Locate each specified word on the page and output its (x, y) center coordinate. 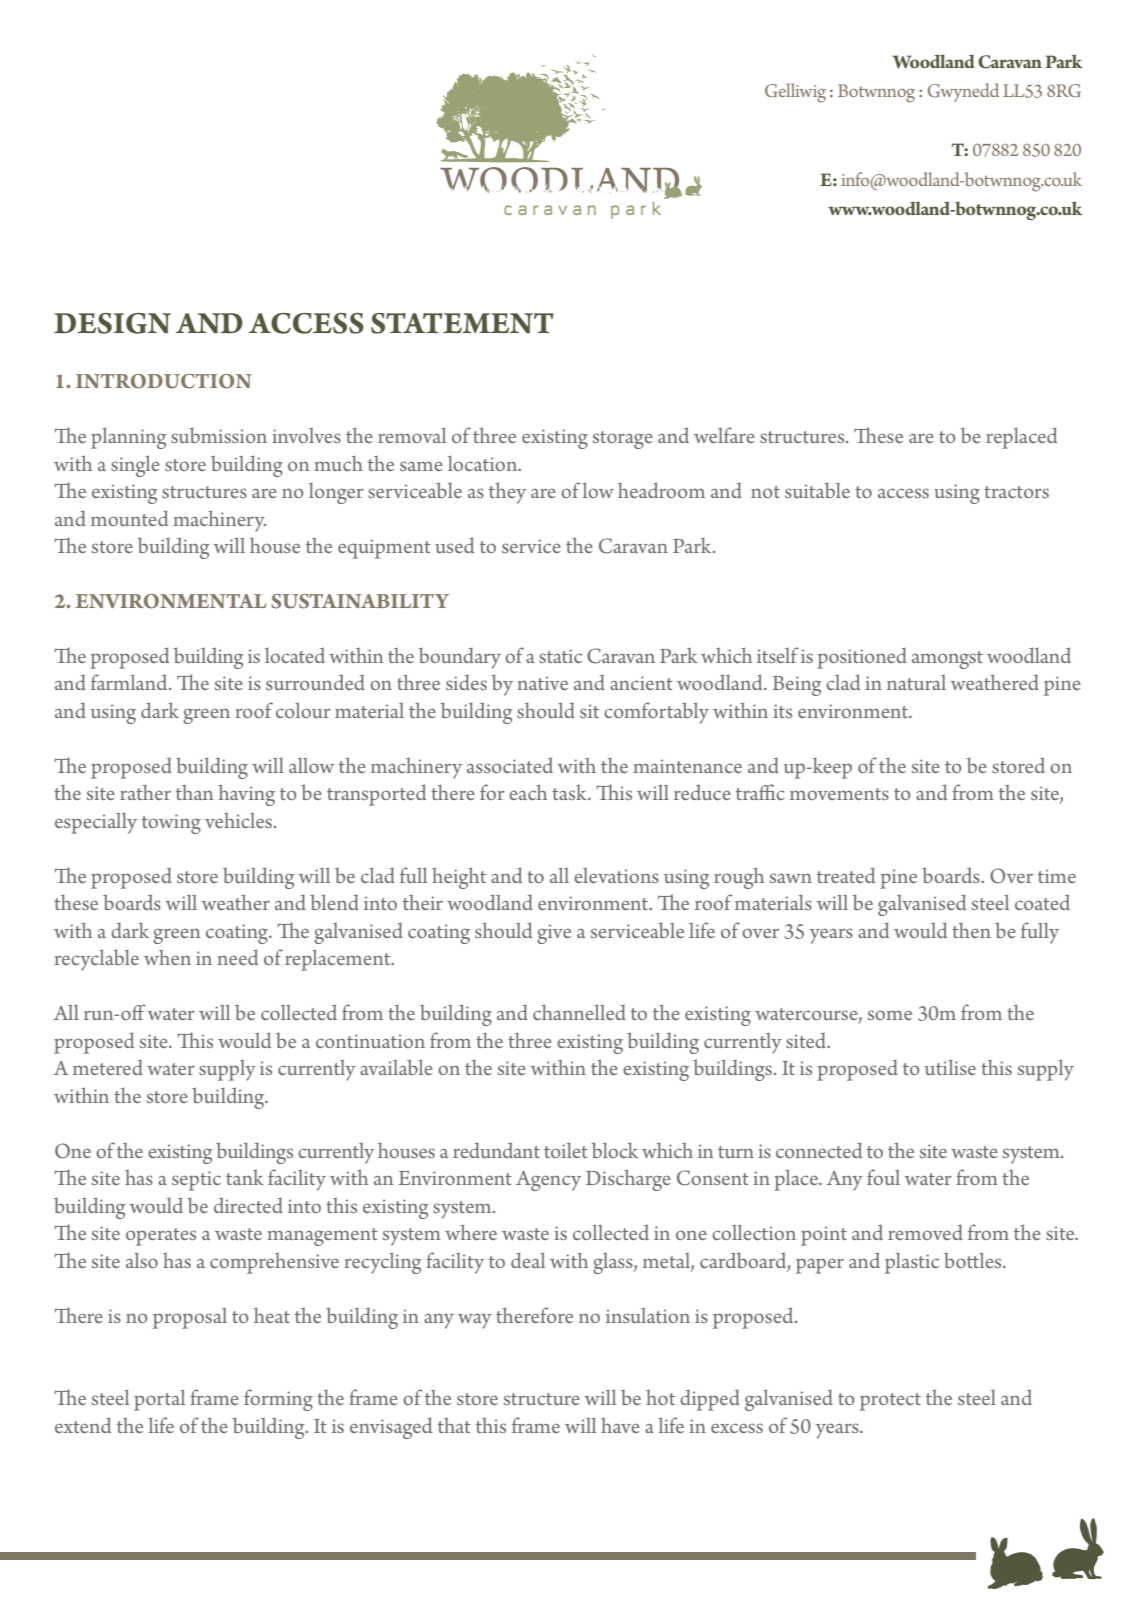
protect (890, 1402)
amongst (947, 660)
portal (159, 1400)
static (560, 656)
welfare (724, 435)
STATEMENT (462, 323)
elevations (616, 875)
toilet (566, 1150)
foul (883, 1177)
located (295, 655)
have (620, 1425)
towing (171, 824)
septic (196, 1181)
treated (846, 875)
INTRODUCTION (164, 381)
